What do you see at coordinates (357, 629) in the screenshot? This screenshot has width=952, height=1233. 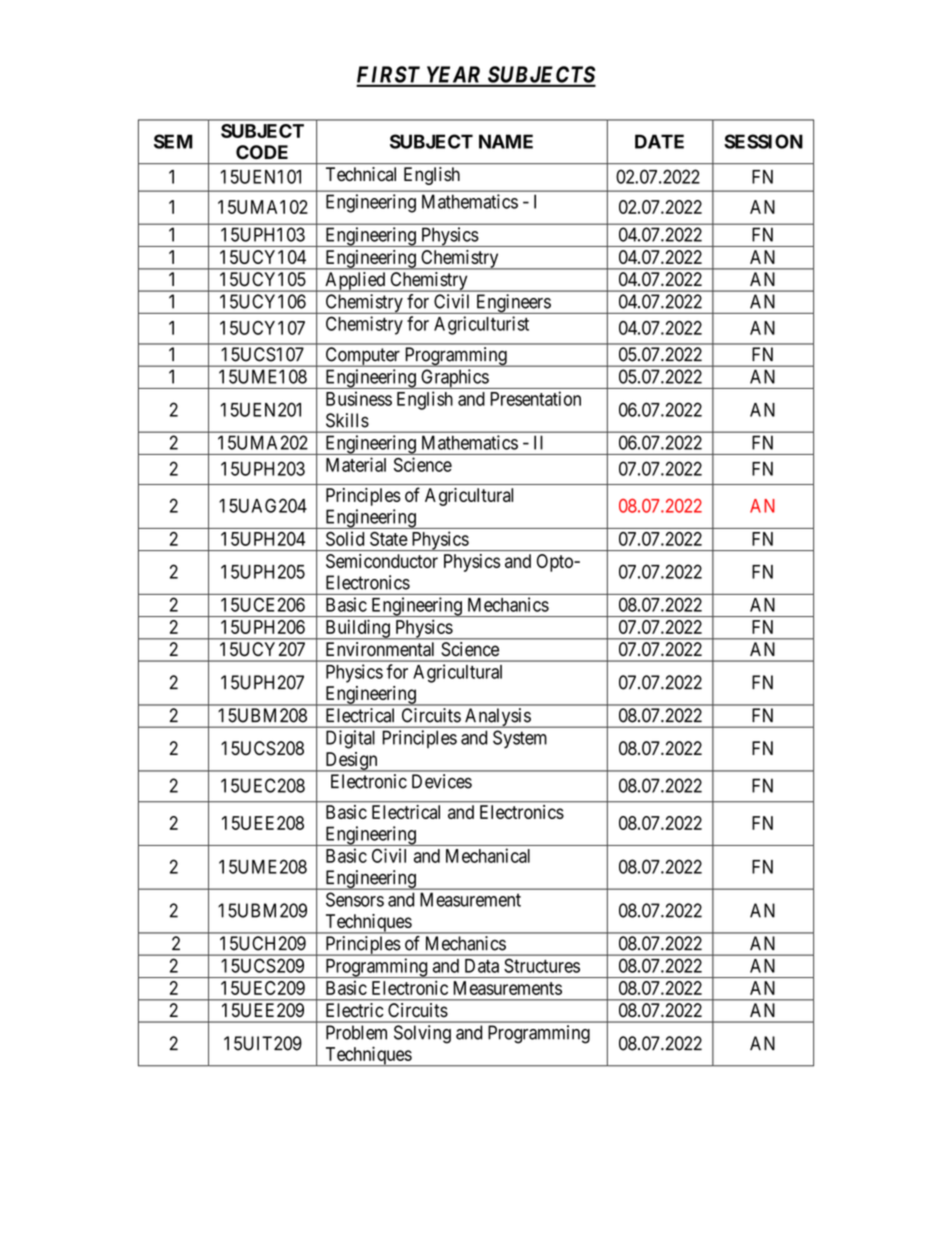 I see `Building` at bounding box center [357, 629].
